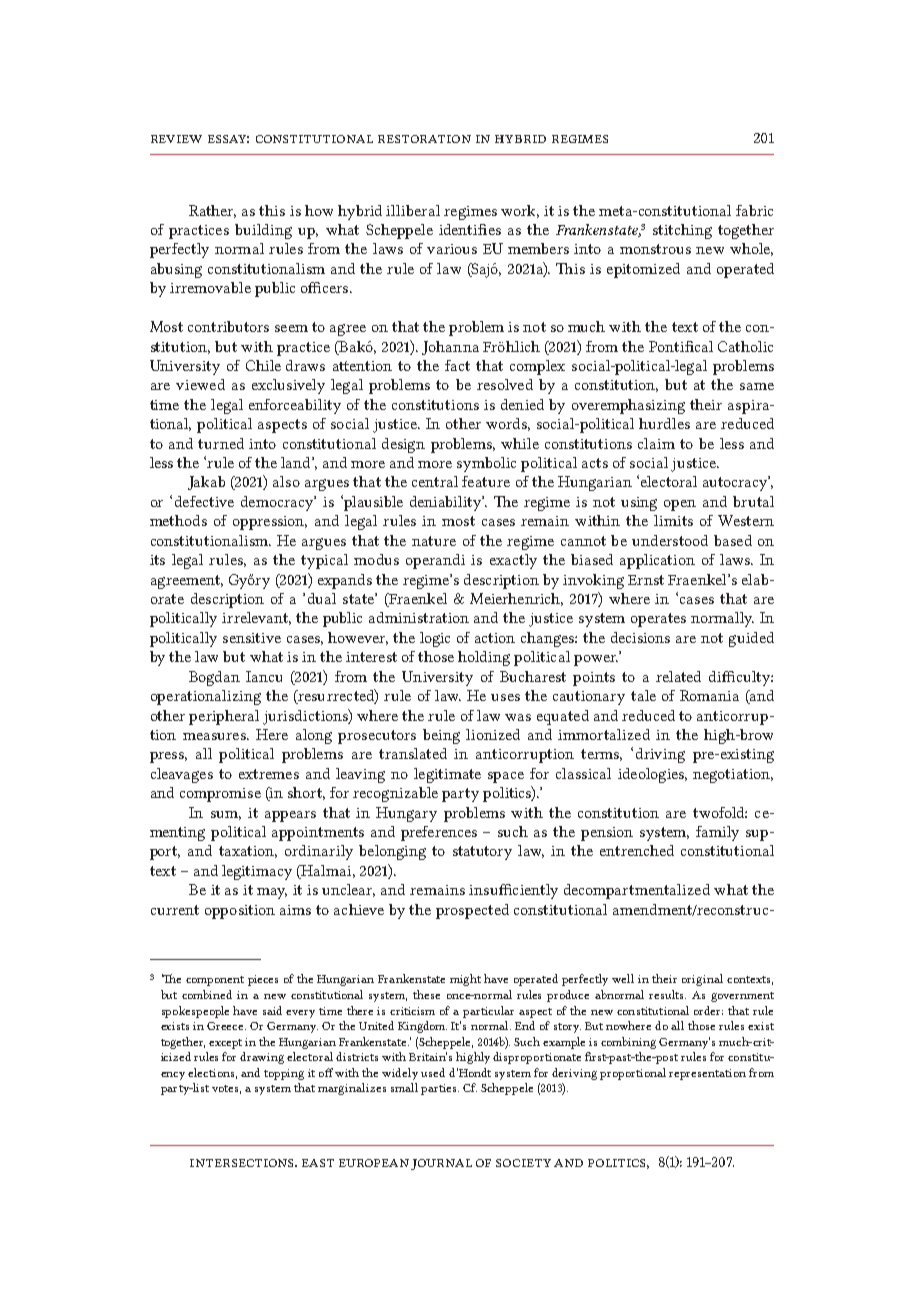  What do you see at coordinates (660, 755) in the screenshot?
I see `driving` at bounding box center [660, 755].
